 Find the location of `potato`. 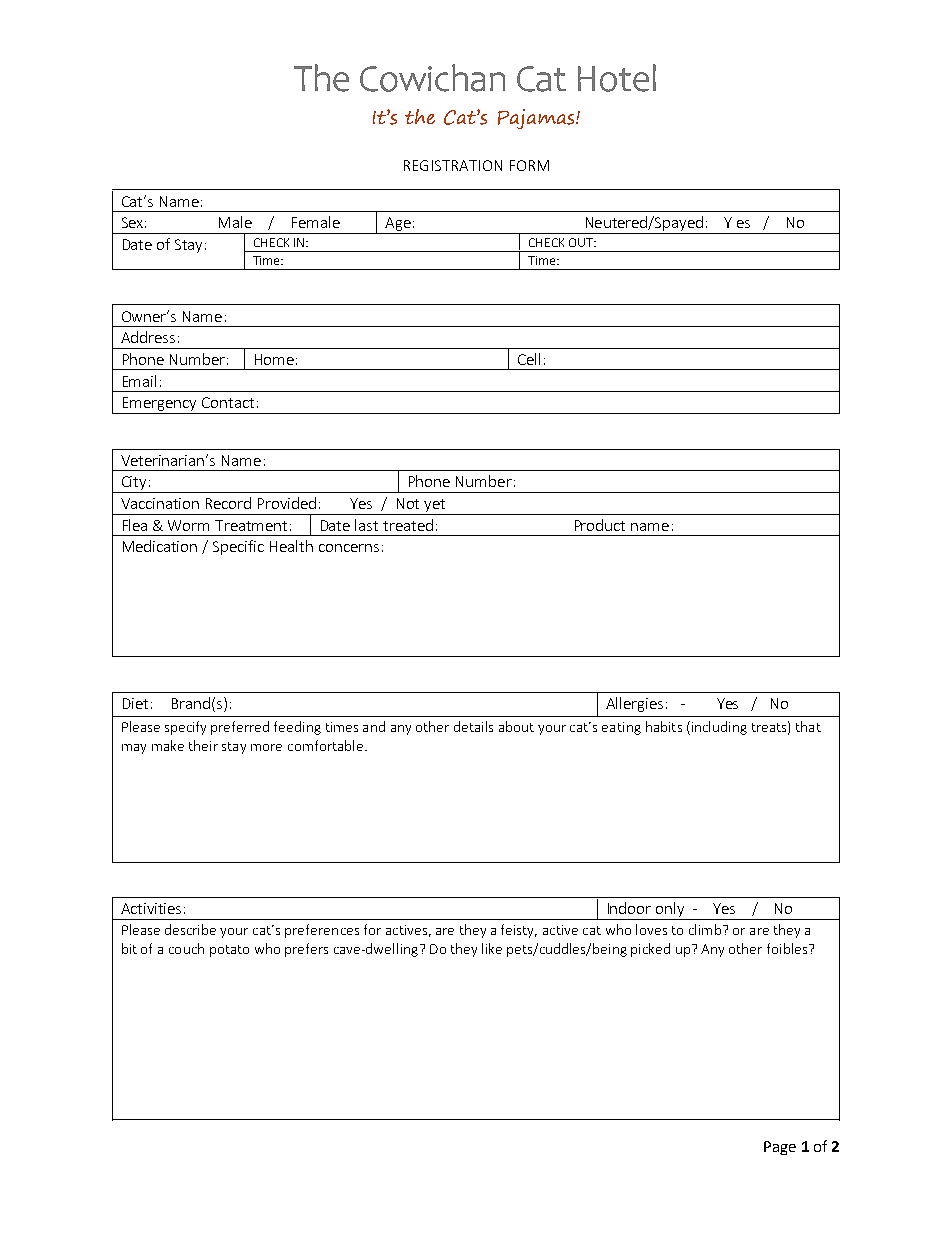

potato is located at coordinates (229, 951).
